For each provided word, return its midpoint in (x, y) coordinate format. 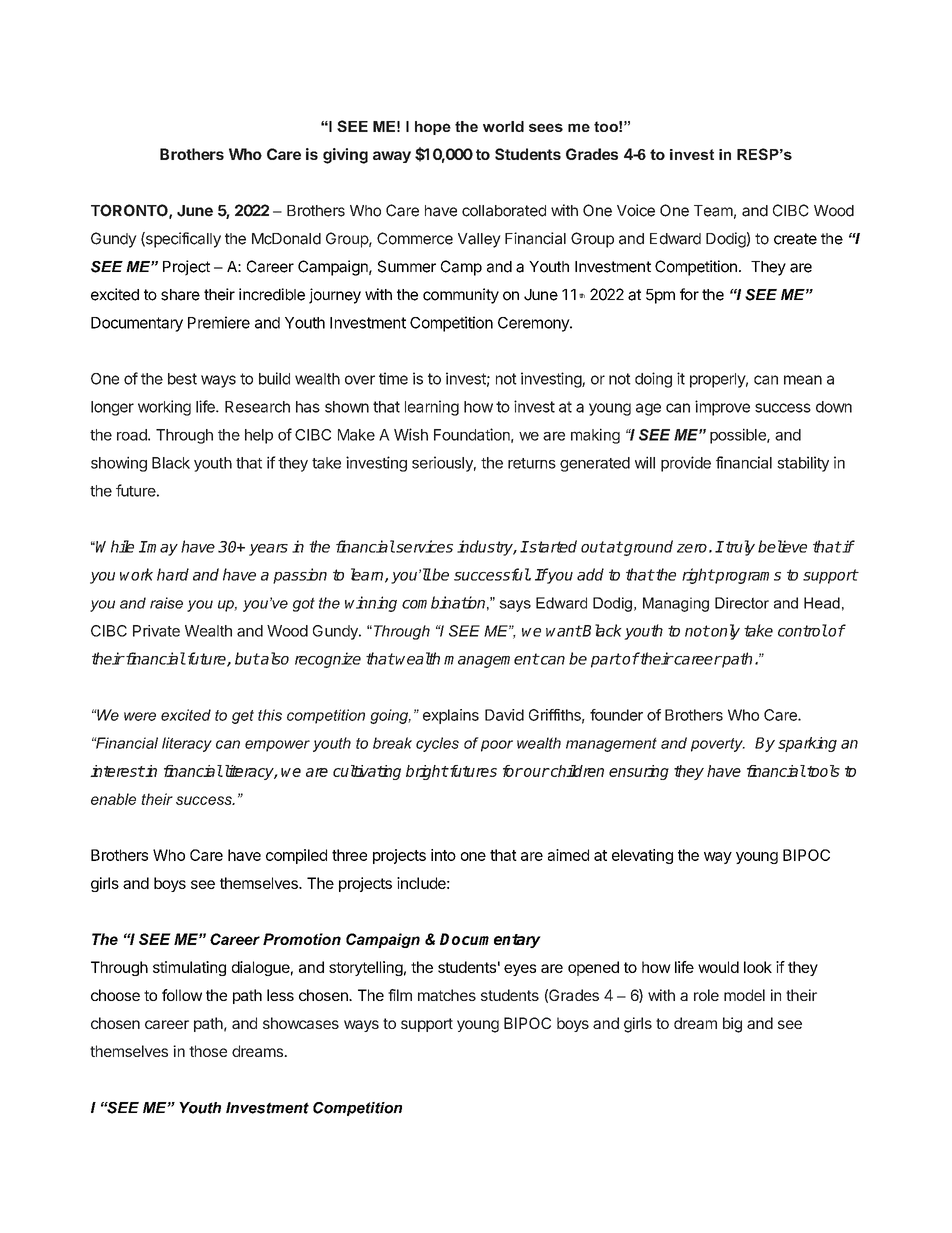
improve (722, 408)
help (259, 436)
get (243, 717)
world (503, 126)
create (795, 239)
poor (497, 746)
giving (345, 156)
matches (447, 995)
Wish (411, 434)
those (208, 1051)
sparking (807, 744)
